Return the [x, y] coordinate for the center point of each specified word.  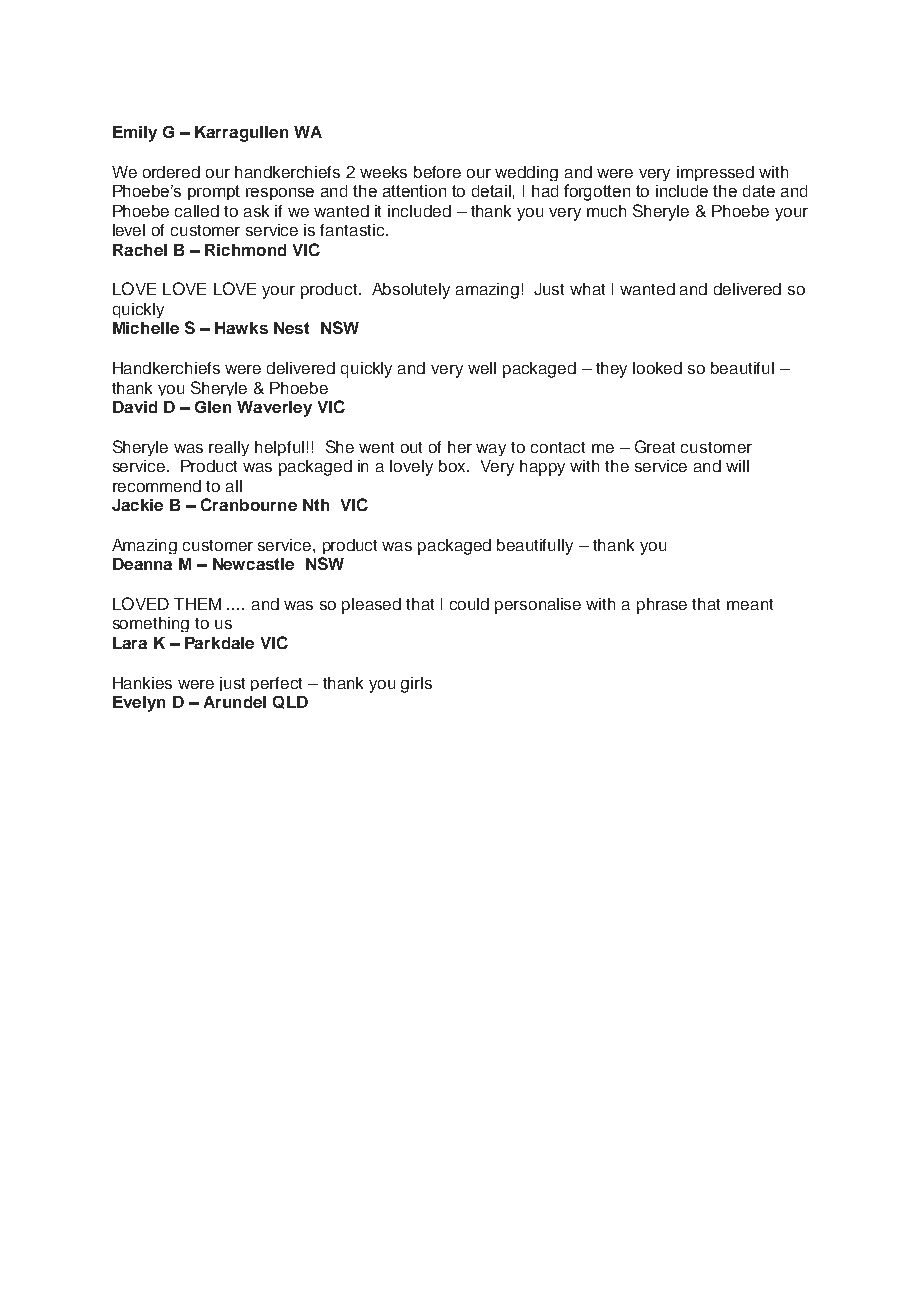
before [437, 172]
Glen [213, 407]
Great [655, 446]
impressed [715, 173]
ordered [171, 172]
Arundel [235, 702]
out [411, 447]
